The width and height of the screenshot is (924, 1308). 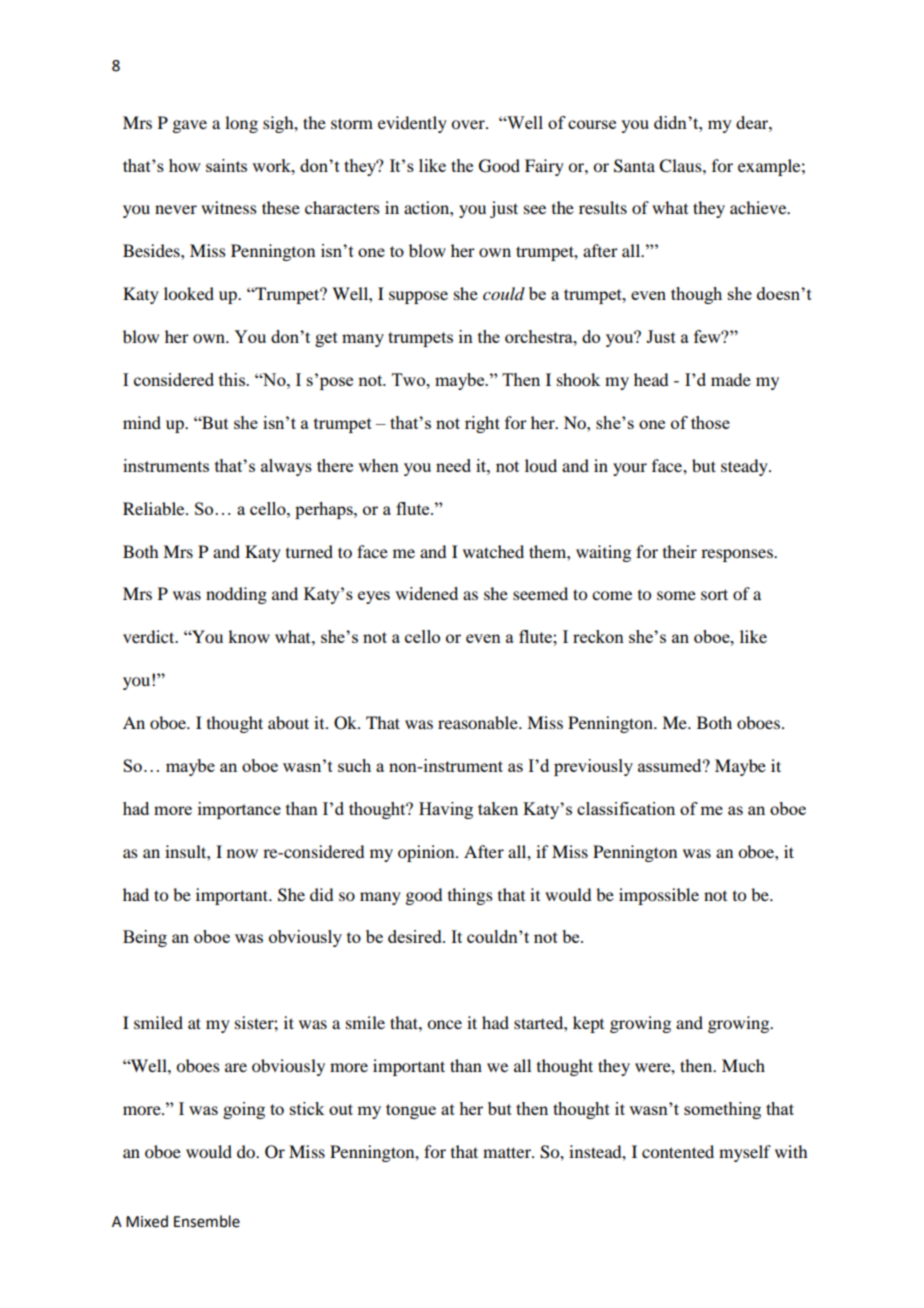 What do you see at coordinates (412, 124) in the screenshot?
I see `evidently` at bounding box center [412, 124].
